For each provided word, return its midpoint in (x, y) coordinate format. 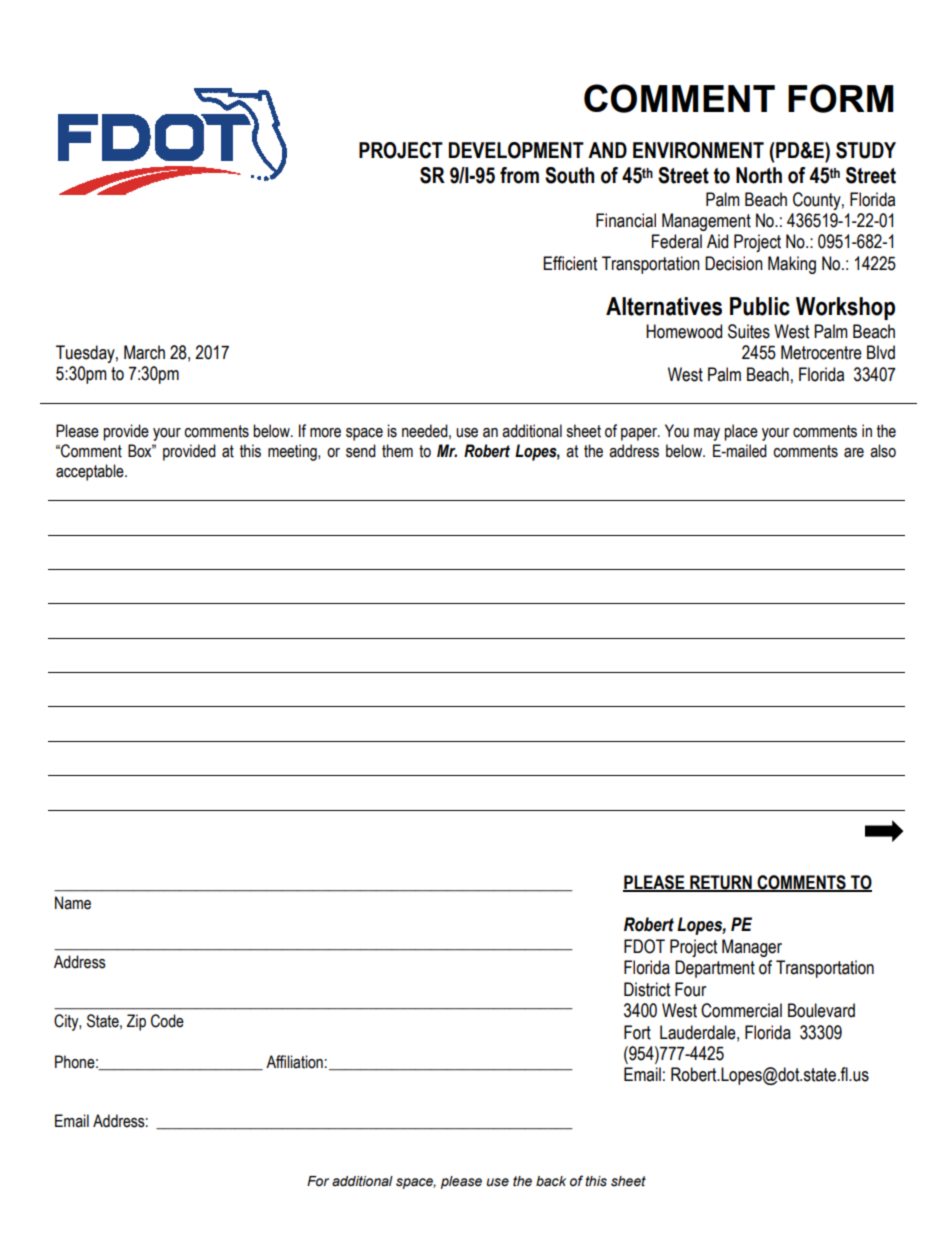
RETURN (721, 883)
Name (73, 903)
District (647, 989)
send (361, 451)
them (397, 451)
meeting (293, 452)
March (144, 352)
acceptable (91, 472)
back (551, 1181)
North (759, 175)
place (741, 432)
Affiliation (294, 1062)
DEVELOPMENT (516, 150)
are (854, 453)
